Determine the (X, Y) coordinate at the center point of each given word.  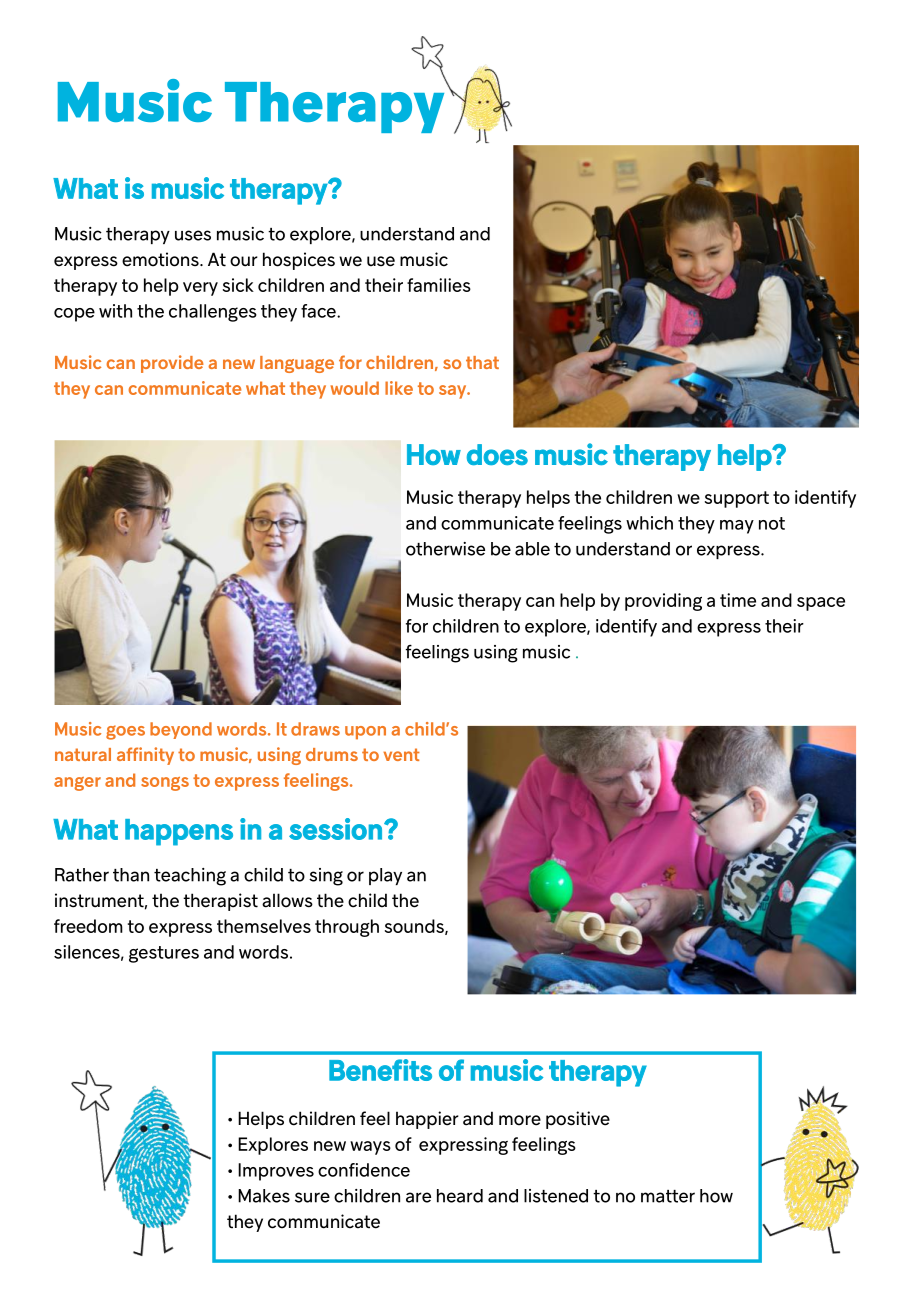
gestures (164, 954)
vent (401, 754)
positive (578, 1120)
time (738, 600)
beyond (181, 730)
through (347, 928)
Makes (264, 1196)
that (482, 362)
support (737, 499)
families (439, 285)
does (497, 454)
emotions (161, 259)
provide (172, 364)
